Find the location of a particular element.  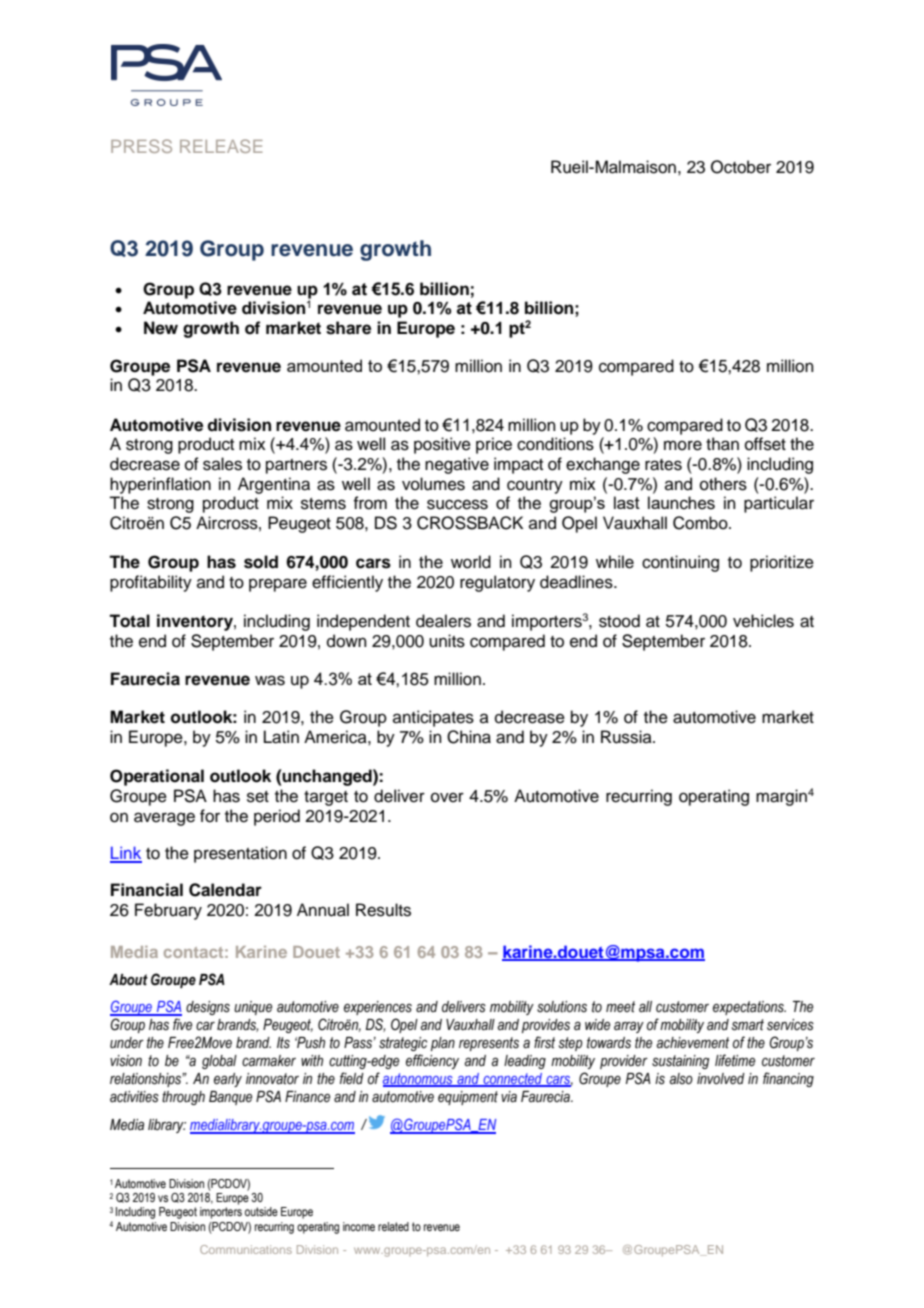

Russia is located at coordinates (627, 737).
